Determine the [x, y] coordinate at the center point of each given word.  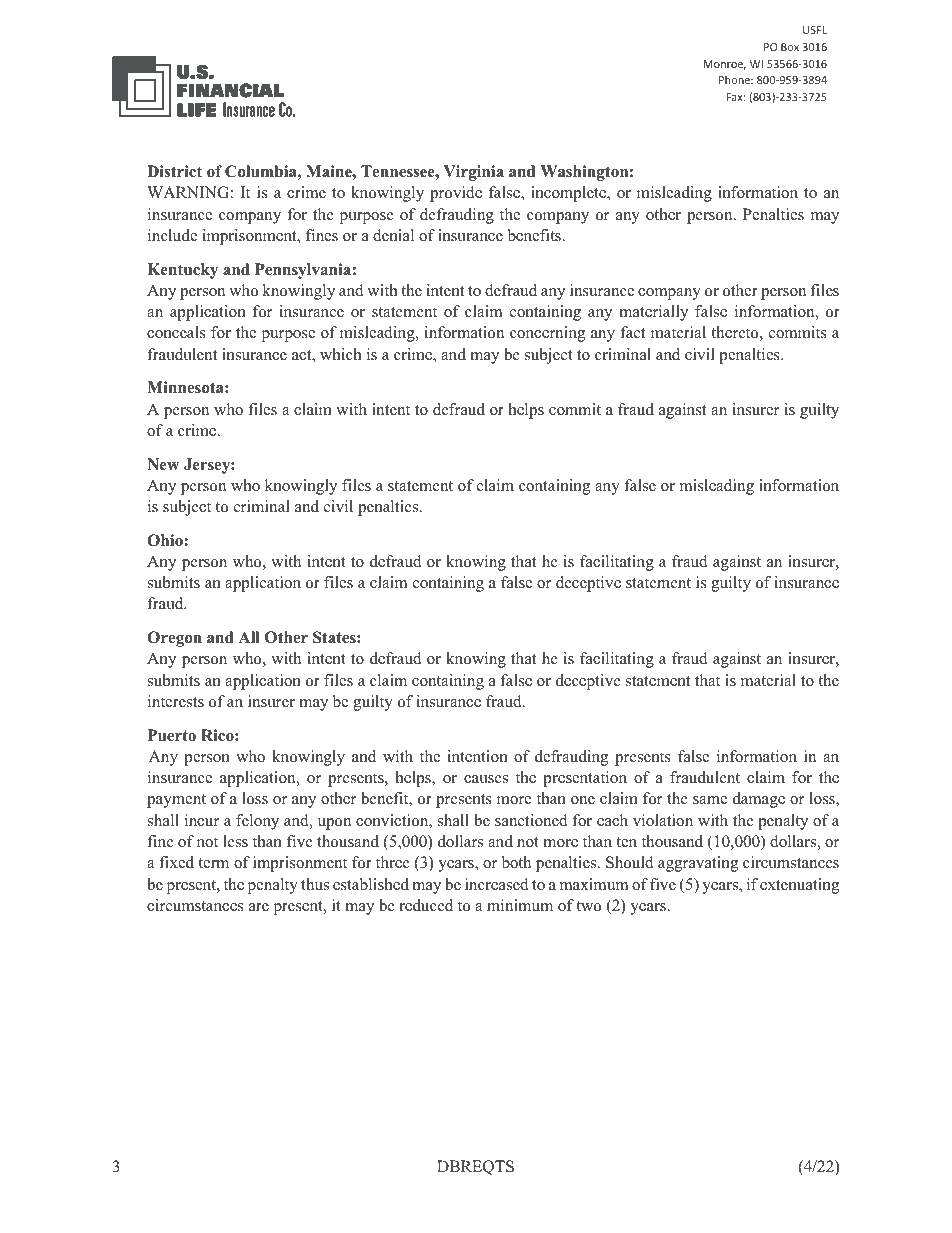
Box [790, 47]
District [174, 171]
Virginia [474, 173]
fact [633, 332]
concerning [547, 334]
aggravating [698, 864]
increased [497, 884]
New [163, 464]
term [213, 863]
